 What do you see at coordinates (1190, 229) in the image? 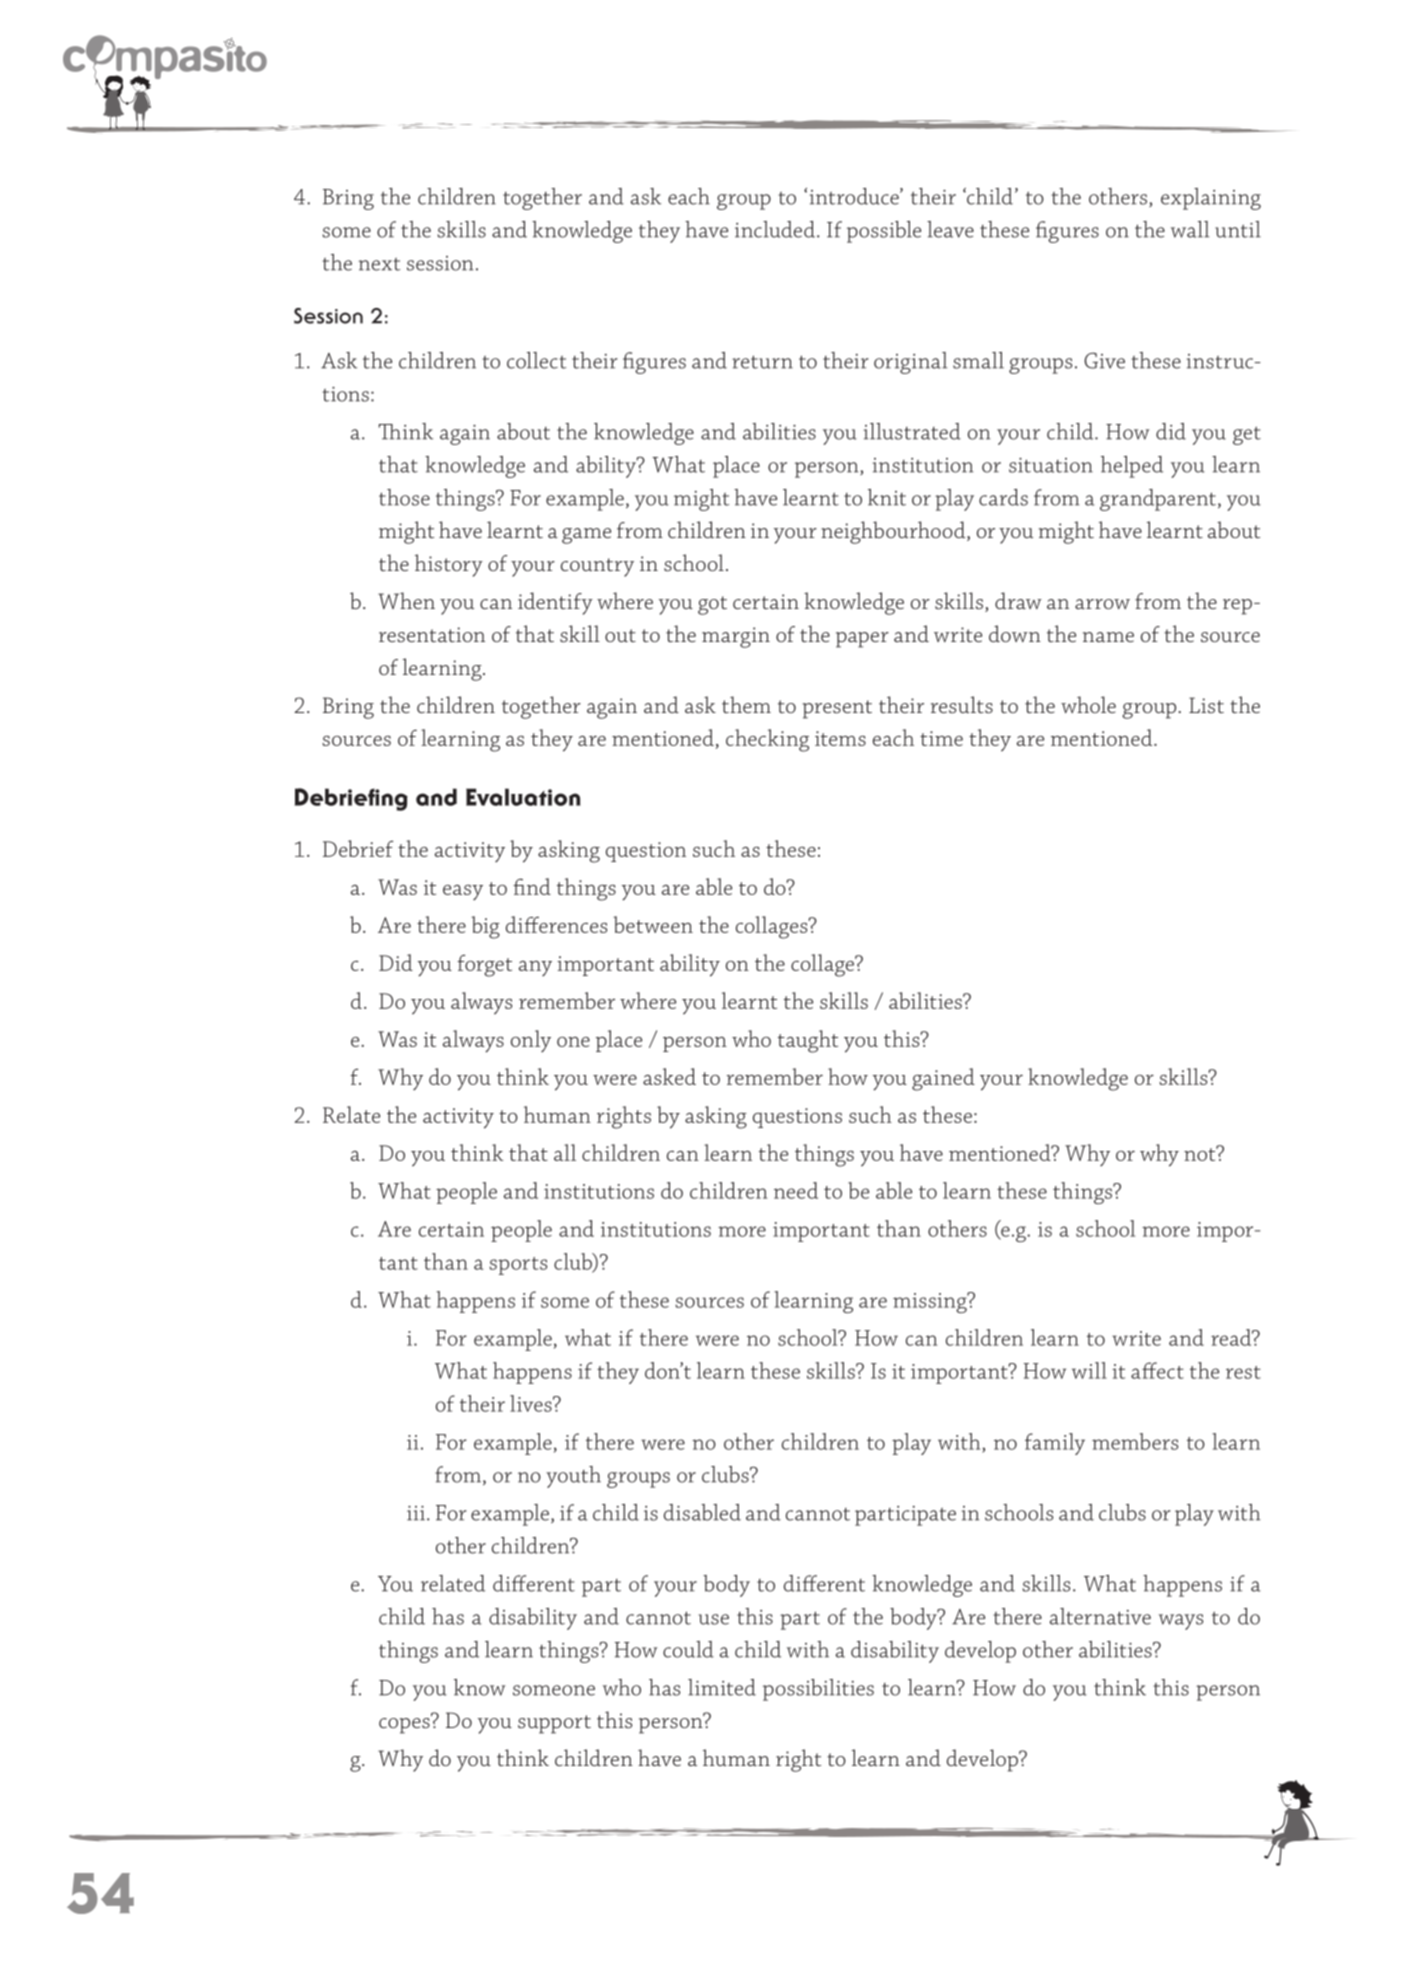
I see `wall` at bounding box center [1190, 229].
